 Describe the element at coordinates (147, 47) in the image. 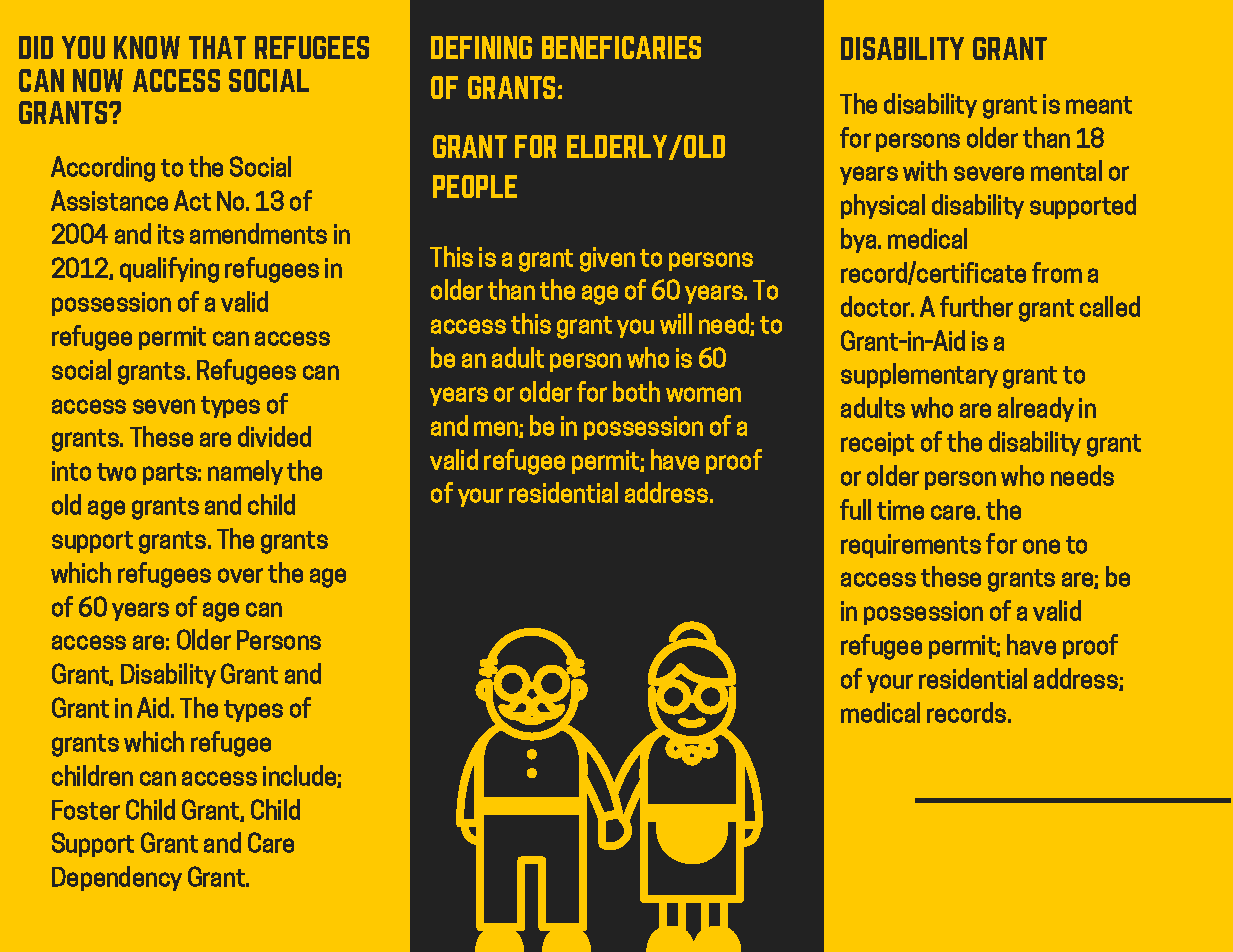

I see `KNOW` at that location.
